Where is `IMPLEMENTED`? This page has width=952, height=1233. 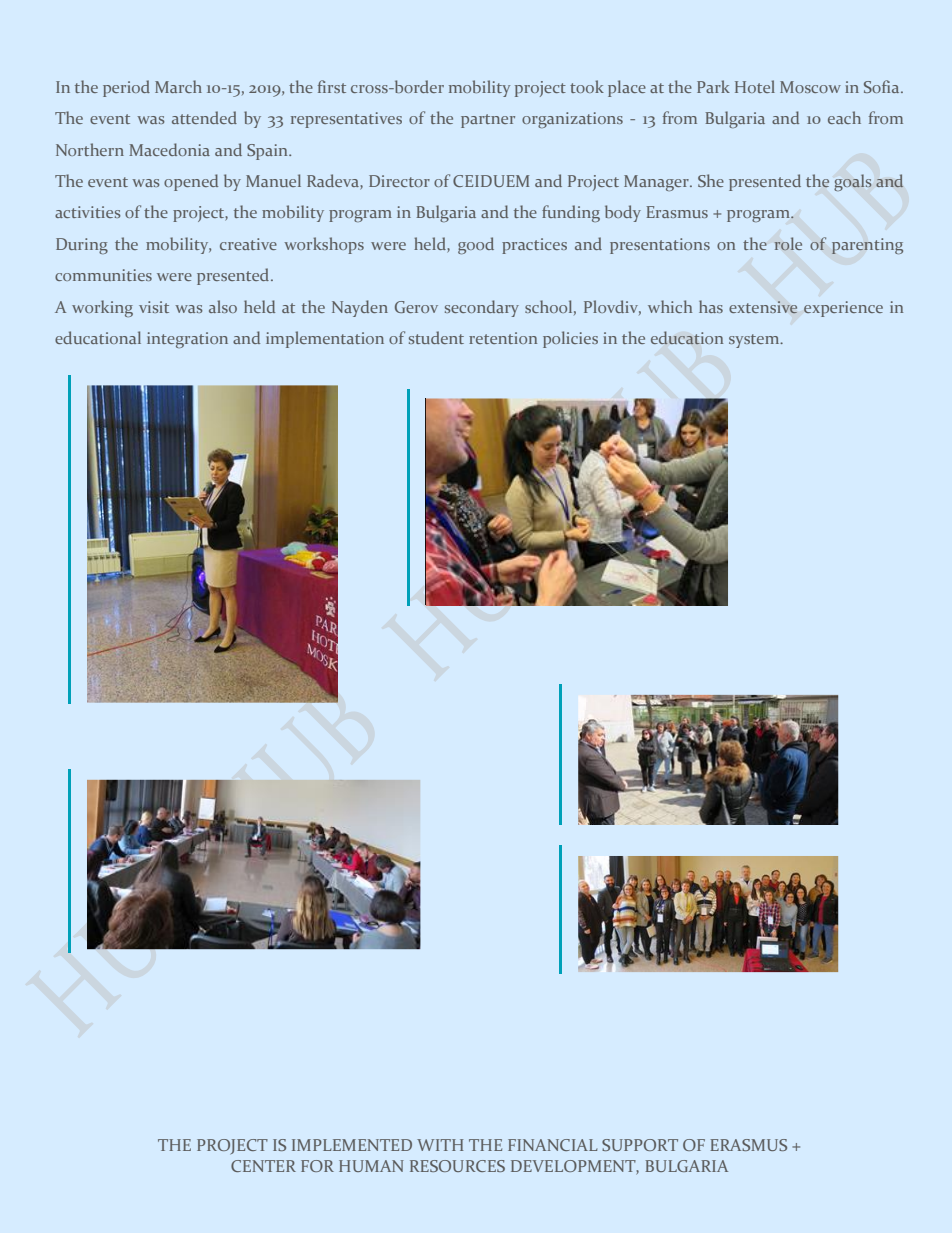
IMPLEMENTED is located at coordinates (352, 1145).
